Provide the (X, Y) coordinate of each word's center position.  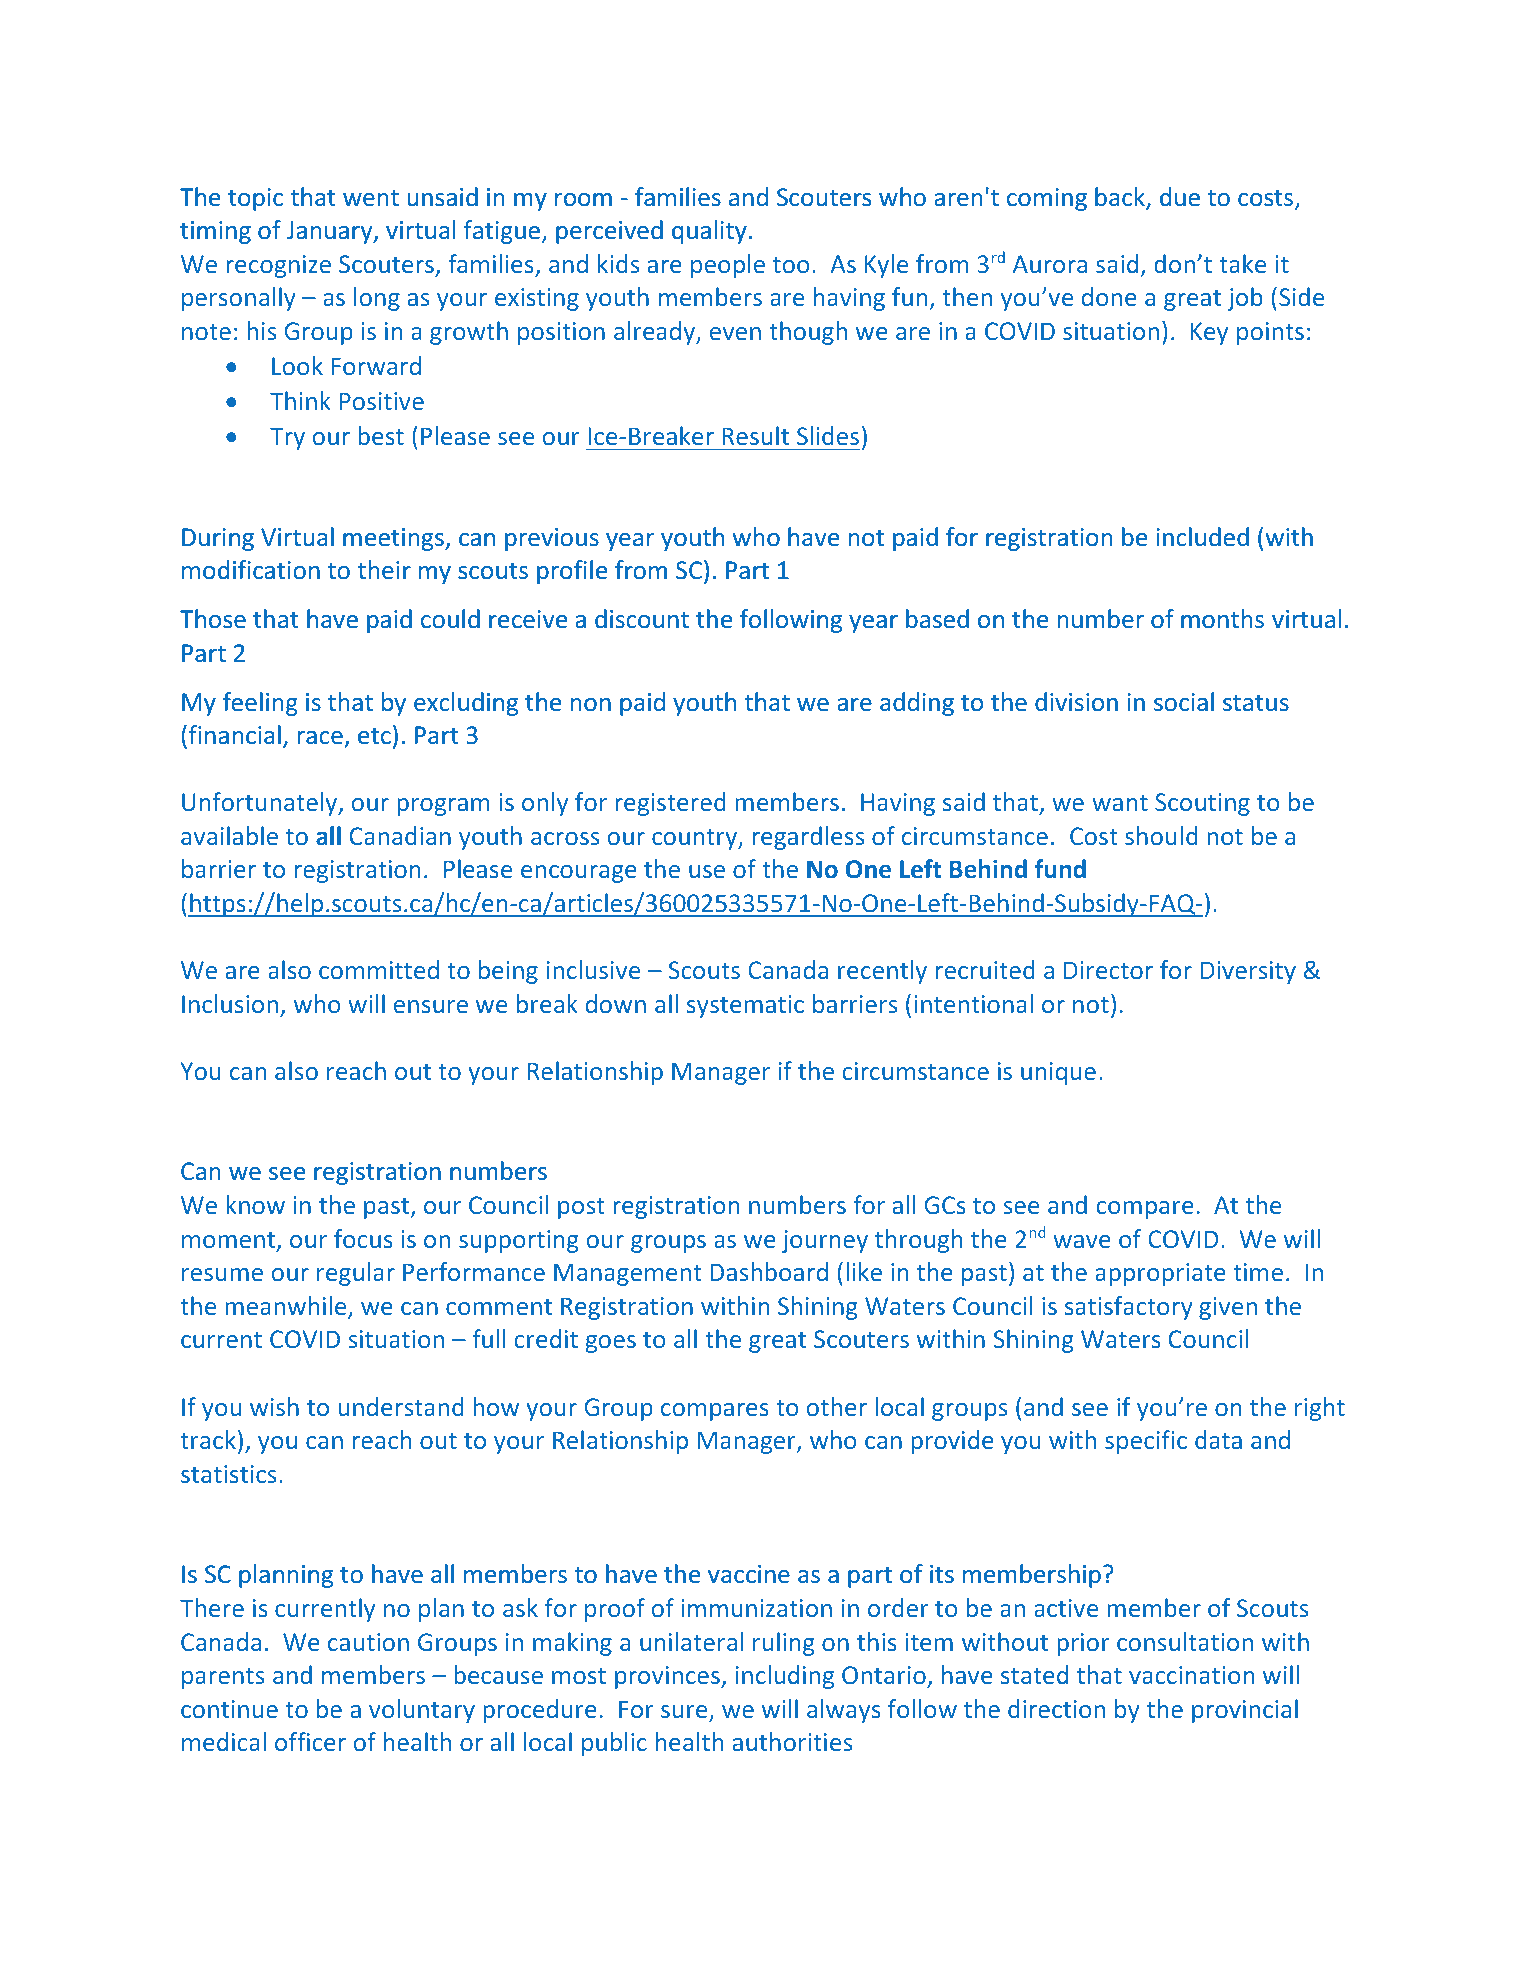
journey (825, 1241)
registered (670, 804)
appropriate (1160, 1274)
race (320, 738)
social (1184, 702)
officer (310, 1741)
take (1242, 263)
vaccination (1191, 1675)
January (331, 232)
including (785, 1677)
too (791, 265)
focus (363, 1238)
